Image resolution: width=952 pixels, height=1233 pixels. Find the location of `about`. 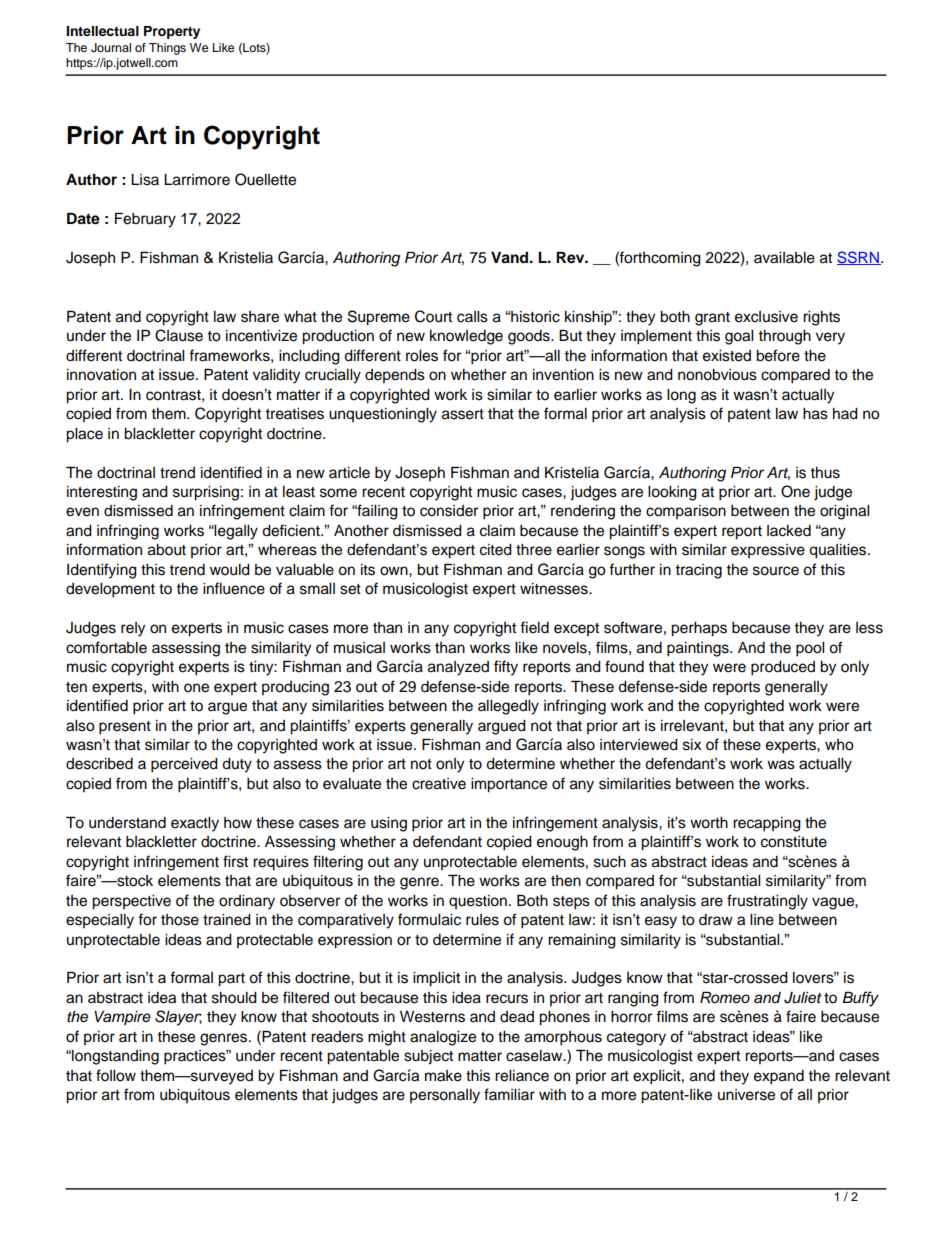

about is located at coordinates (167, 550).
